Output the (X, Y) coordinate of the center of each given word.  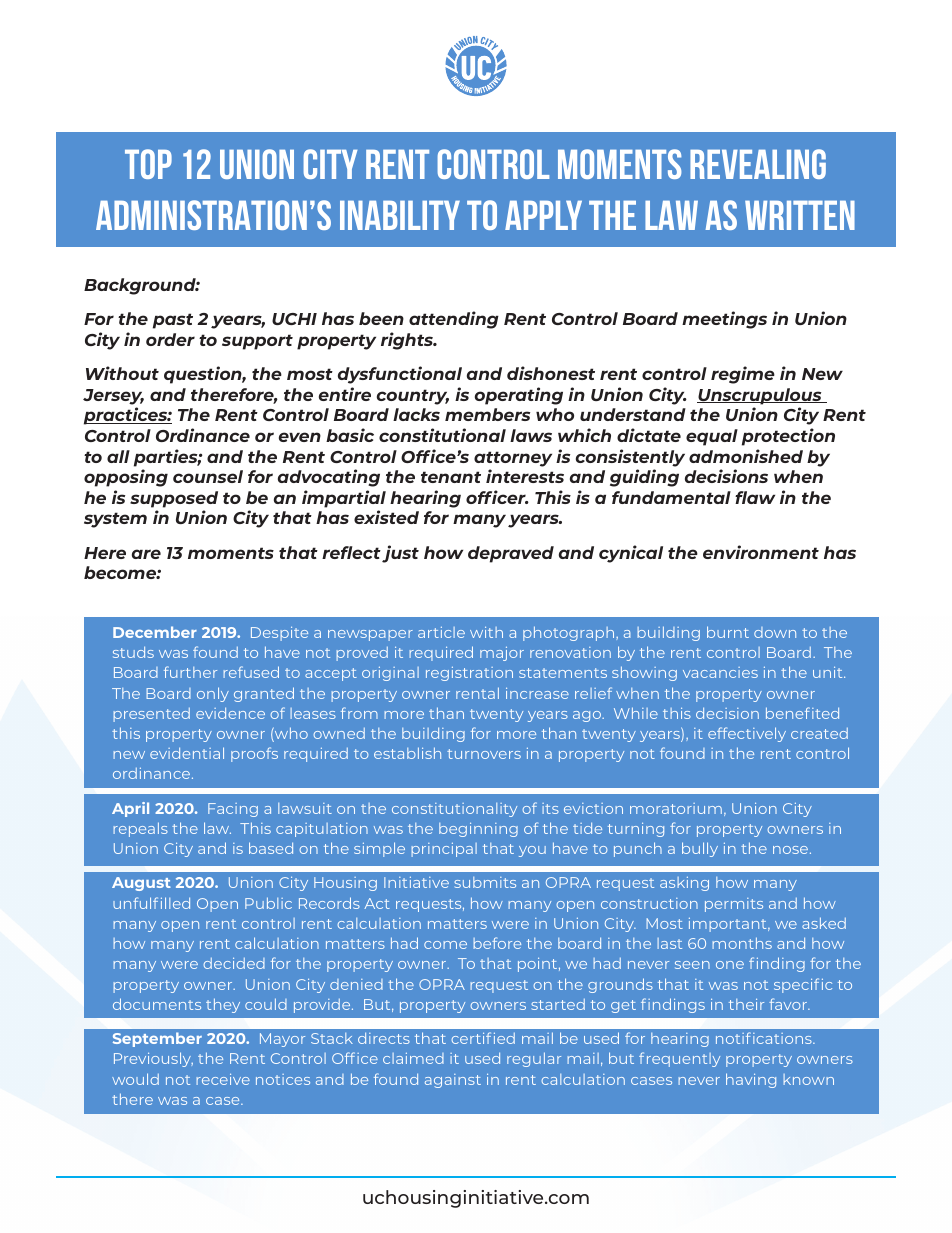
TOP (148, 164)
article (441, 632)
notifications (765, 1038)
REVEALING (758, 164)
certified (483, 1038)
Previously (153, 1059)
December (155, 632)
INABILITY (400, 215)
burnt (728, 632)
